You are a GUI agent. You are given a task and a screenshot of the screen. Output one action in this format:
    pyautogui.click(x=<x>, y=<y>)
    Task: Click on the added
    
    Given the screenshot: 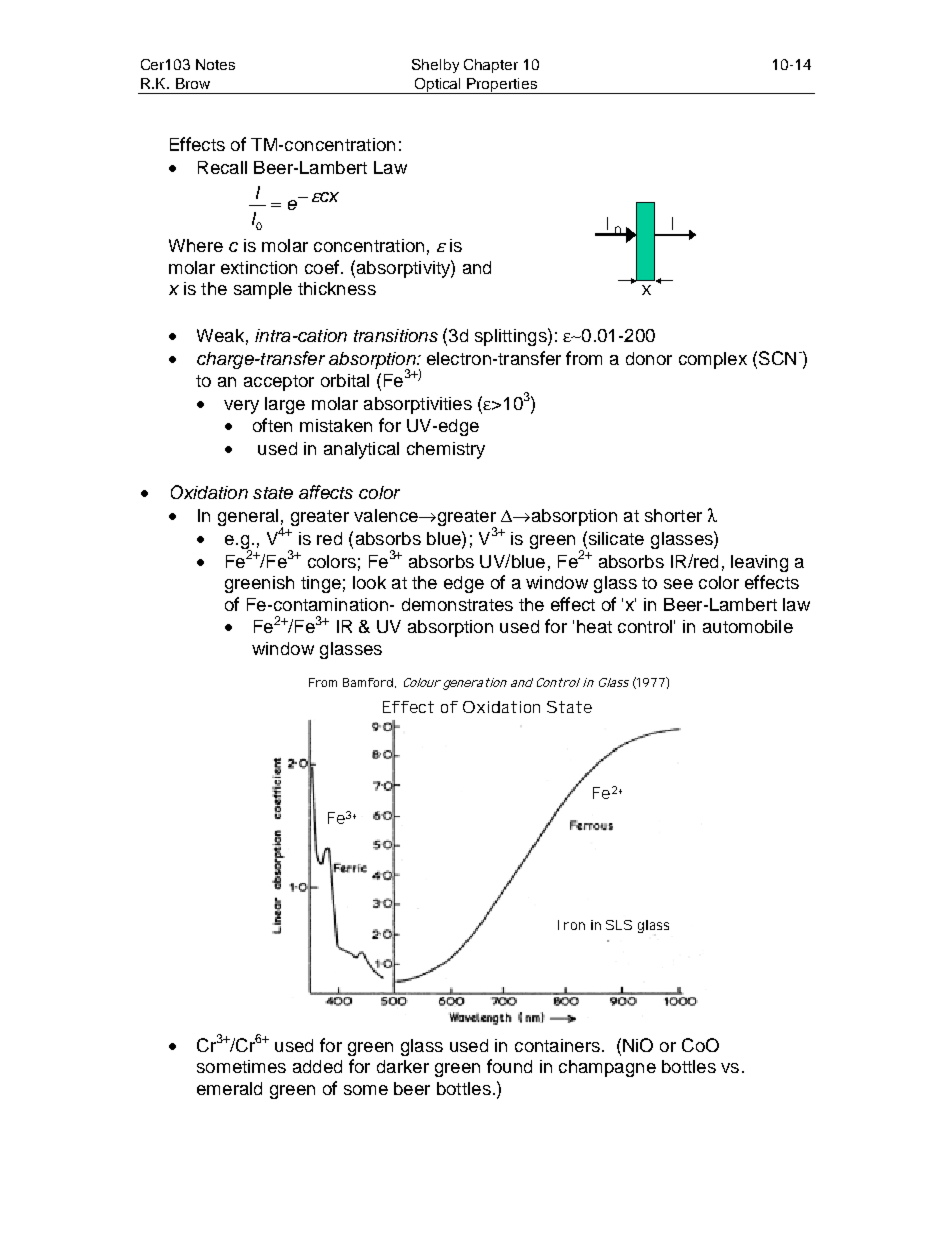 What is the action you would take?
    pyautogui.click(x=317, y=1066)
